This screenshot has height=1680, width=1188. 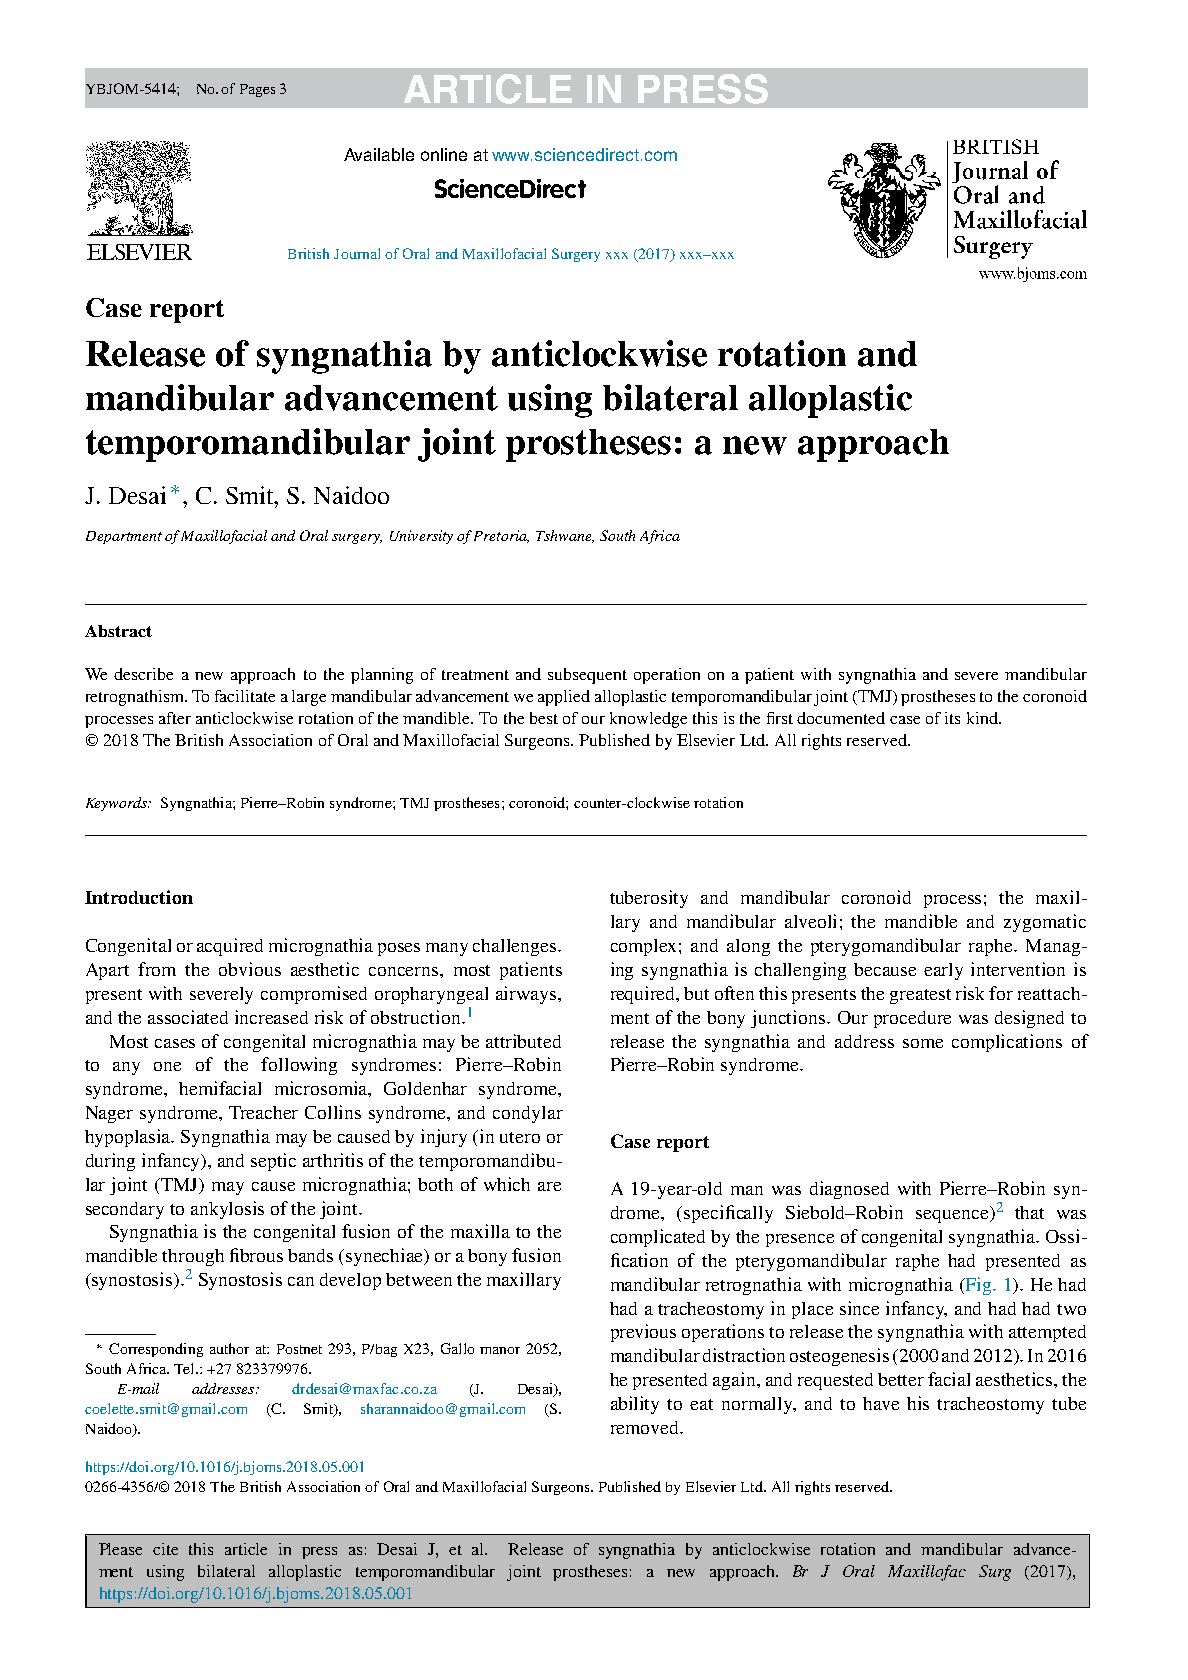 What do you see at coordinates (587, 676) in the screenshot?
I see `subsequent` at bounding box center [587, 676].
